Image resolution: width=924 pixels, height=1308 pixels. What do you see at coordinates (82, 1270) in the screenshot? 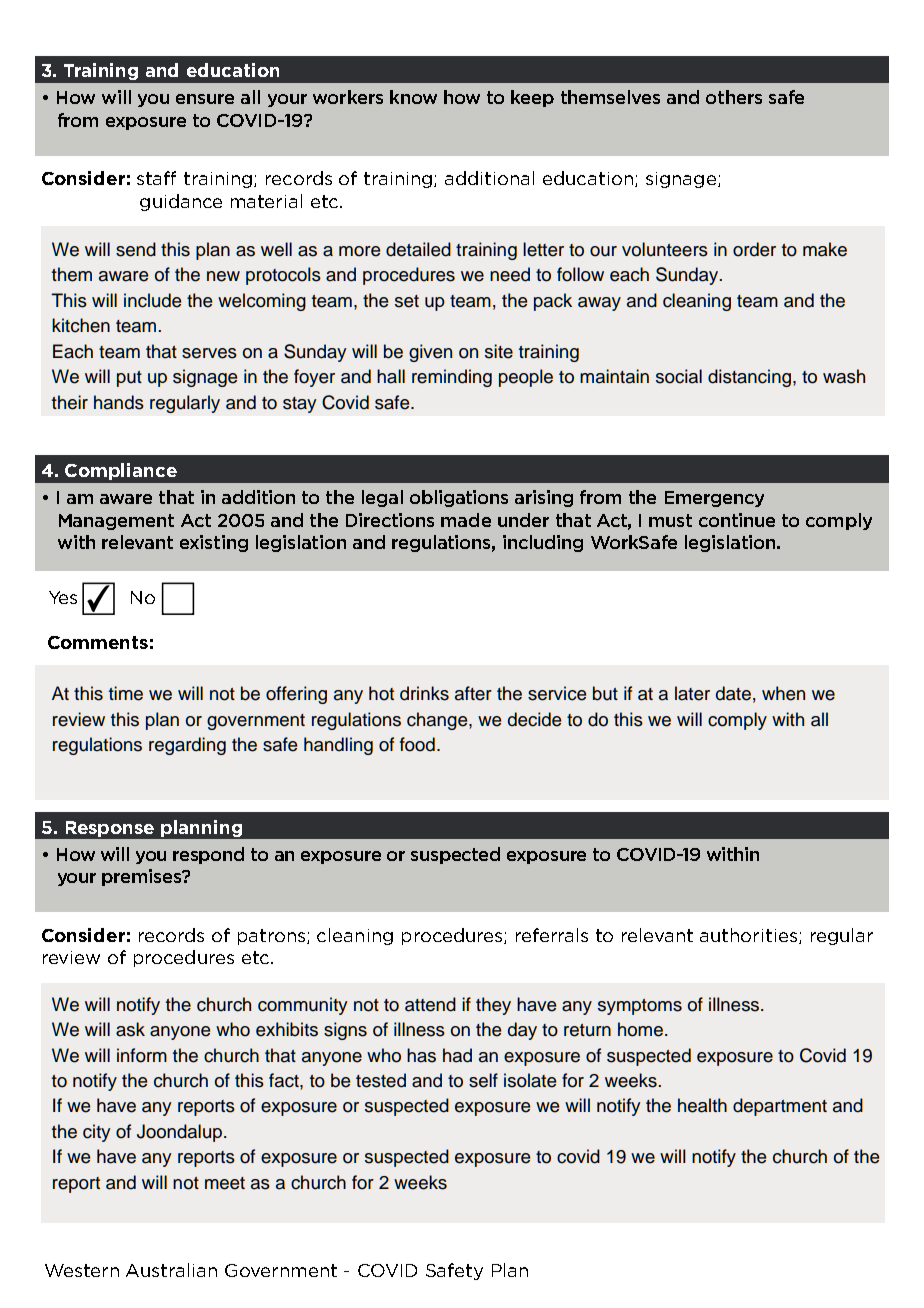
I see `Western` at bounding box center [82, 1270].
